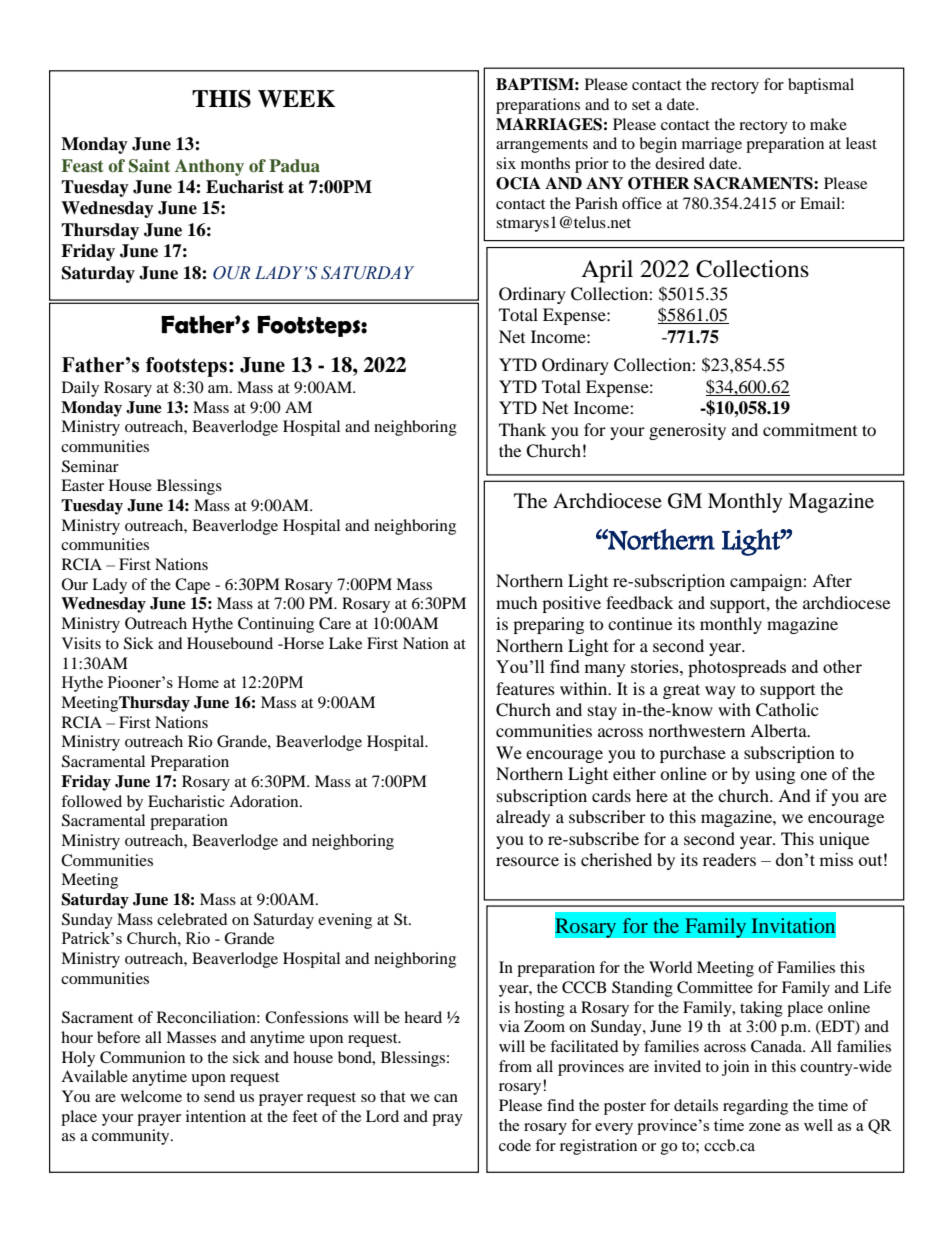 This screenshot has width=952, height=1233. What do you see at coordinates (506, 163) in the screenshot?
I see `six` at bounding box center [506, 163].
